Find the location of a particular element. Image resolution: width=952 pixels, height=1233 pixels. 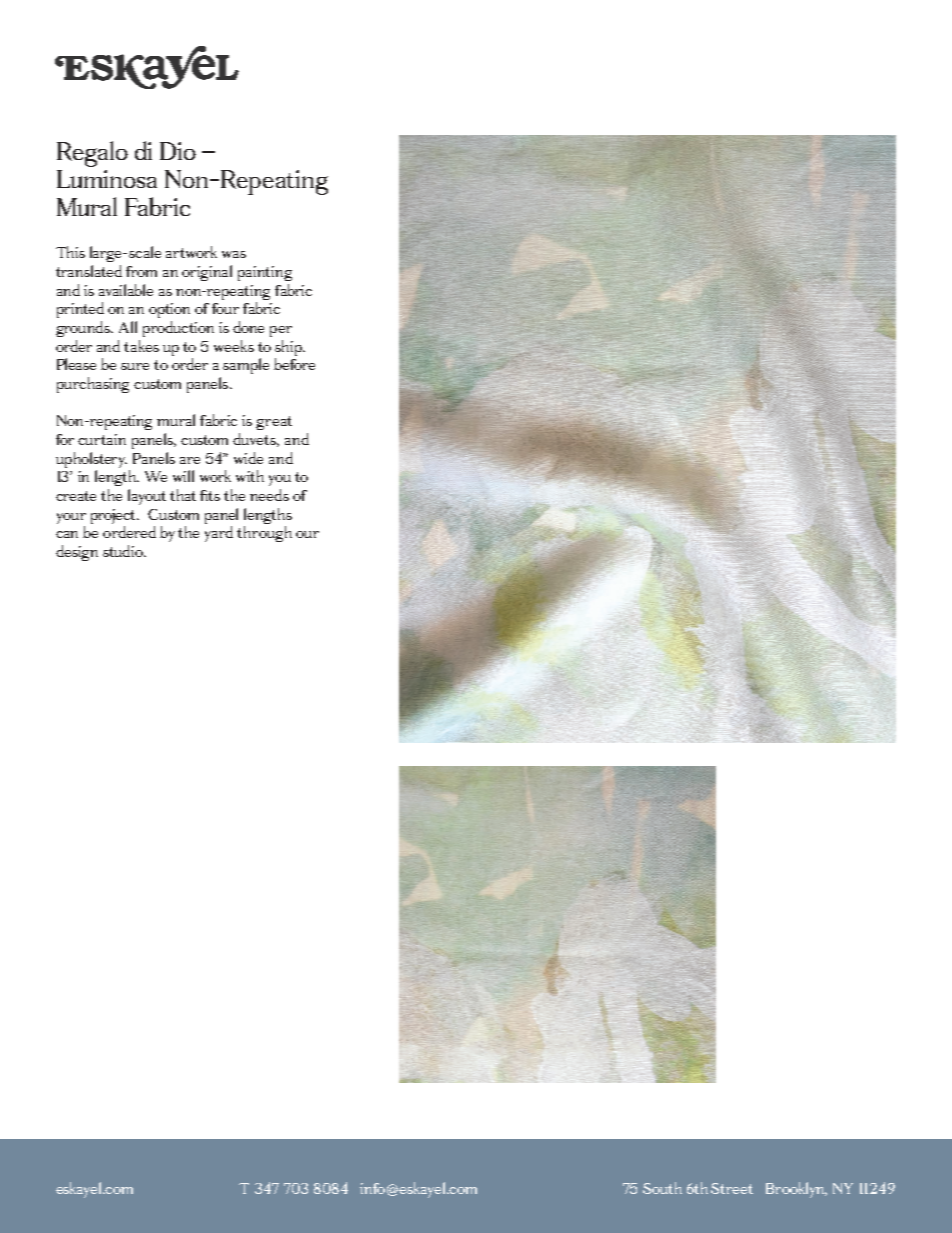

ship is located at coordinates (289, 348).
